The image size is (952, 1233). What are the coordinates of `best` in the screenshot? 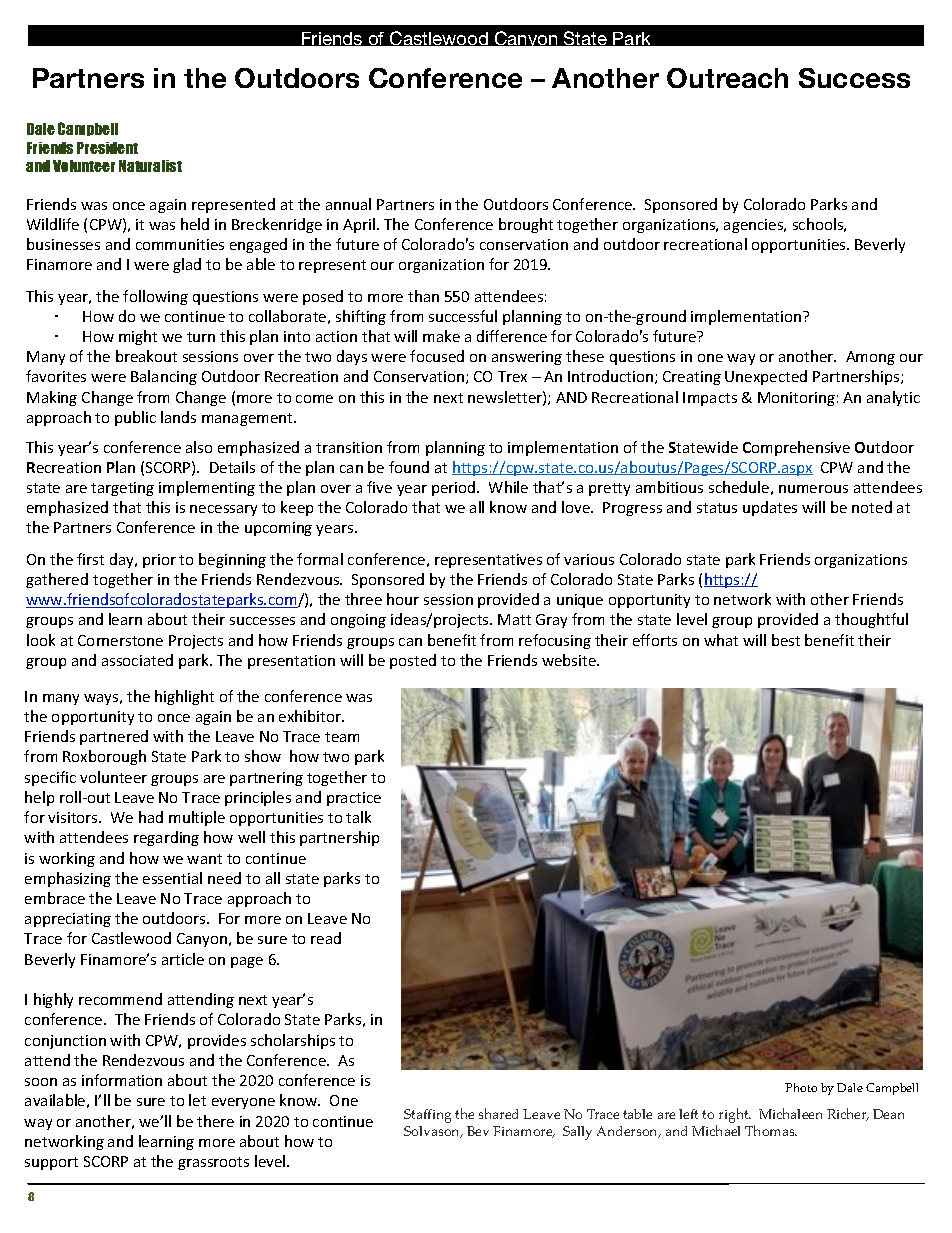 It's located at (786, 640).
